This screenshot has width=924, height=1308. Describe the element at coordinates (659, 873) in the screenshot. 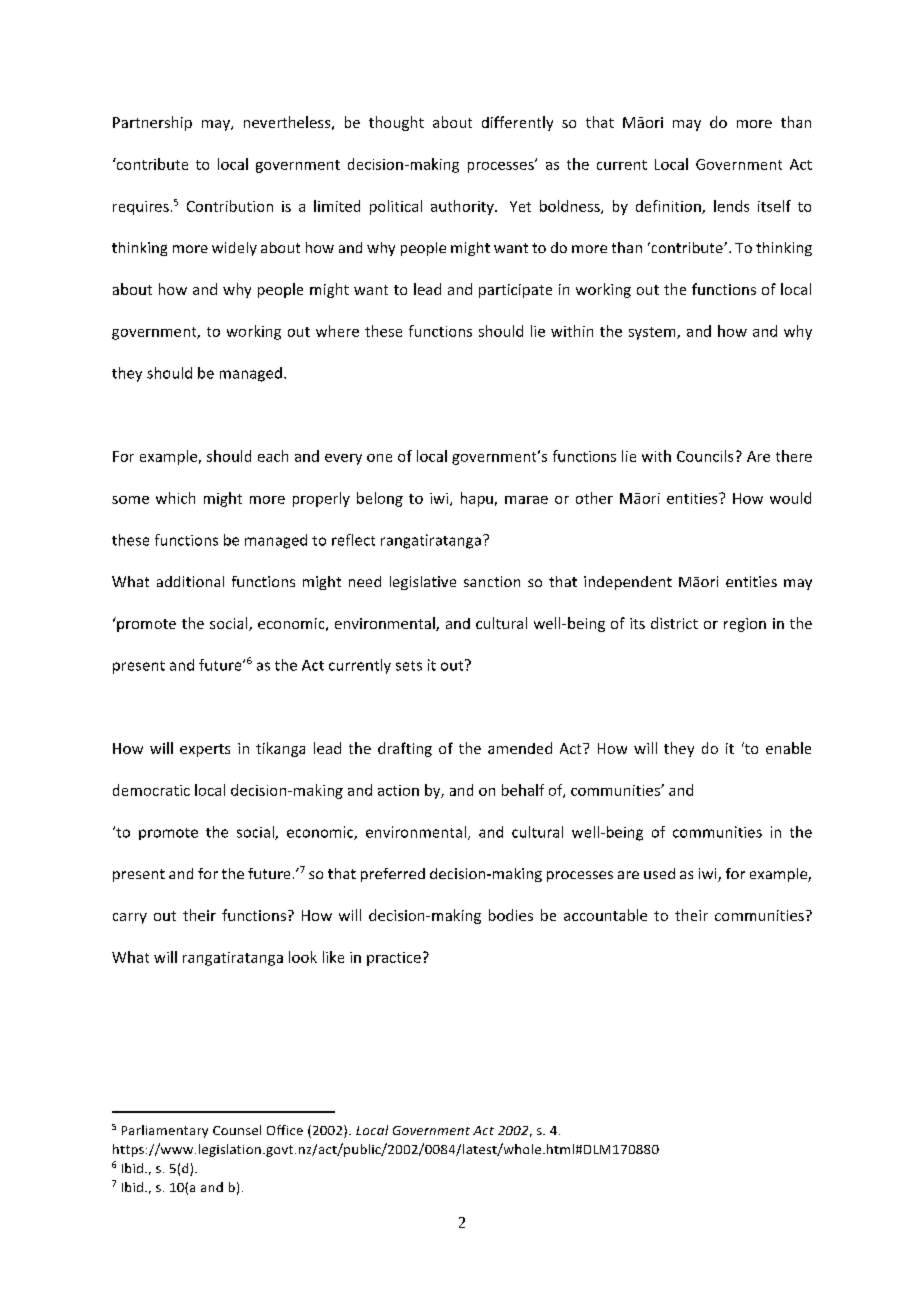

I see `used` at that location.
